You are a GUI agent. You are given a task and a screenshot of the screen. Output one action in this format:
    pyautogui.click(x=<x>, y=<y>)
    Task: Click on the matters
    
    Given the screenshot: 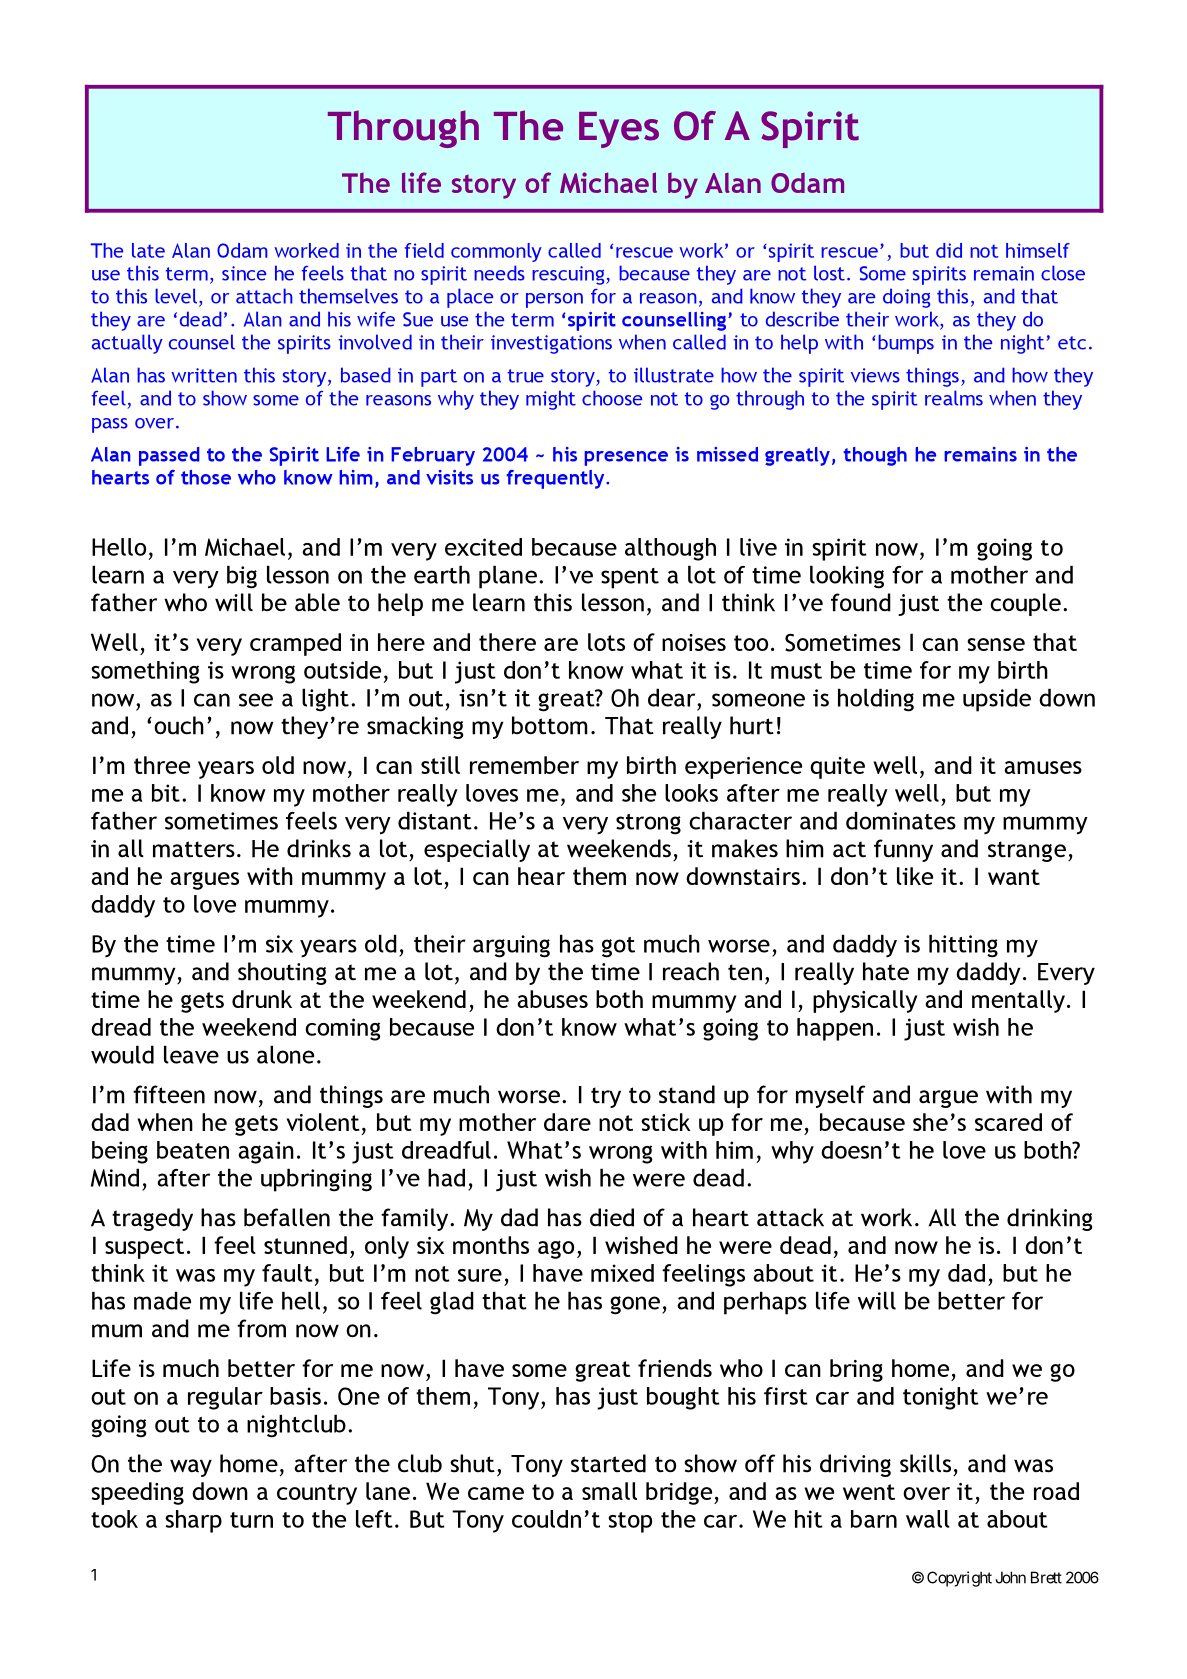 What is the action you would take?
    pyautogui.click(x=194, y=849)
